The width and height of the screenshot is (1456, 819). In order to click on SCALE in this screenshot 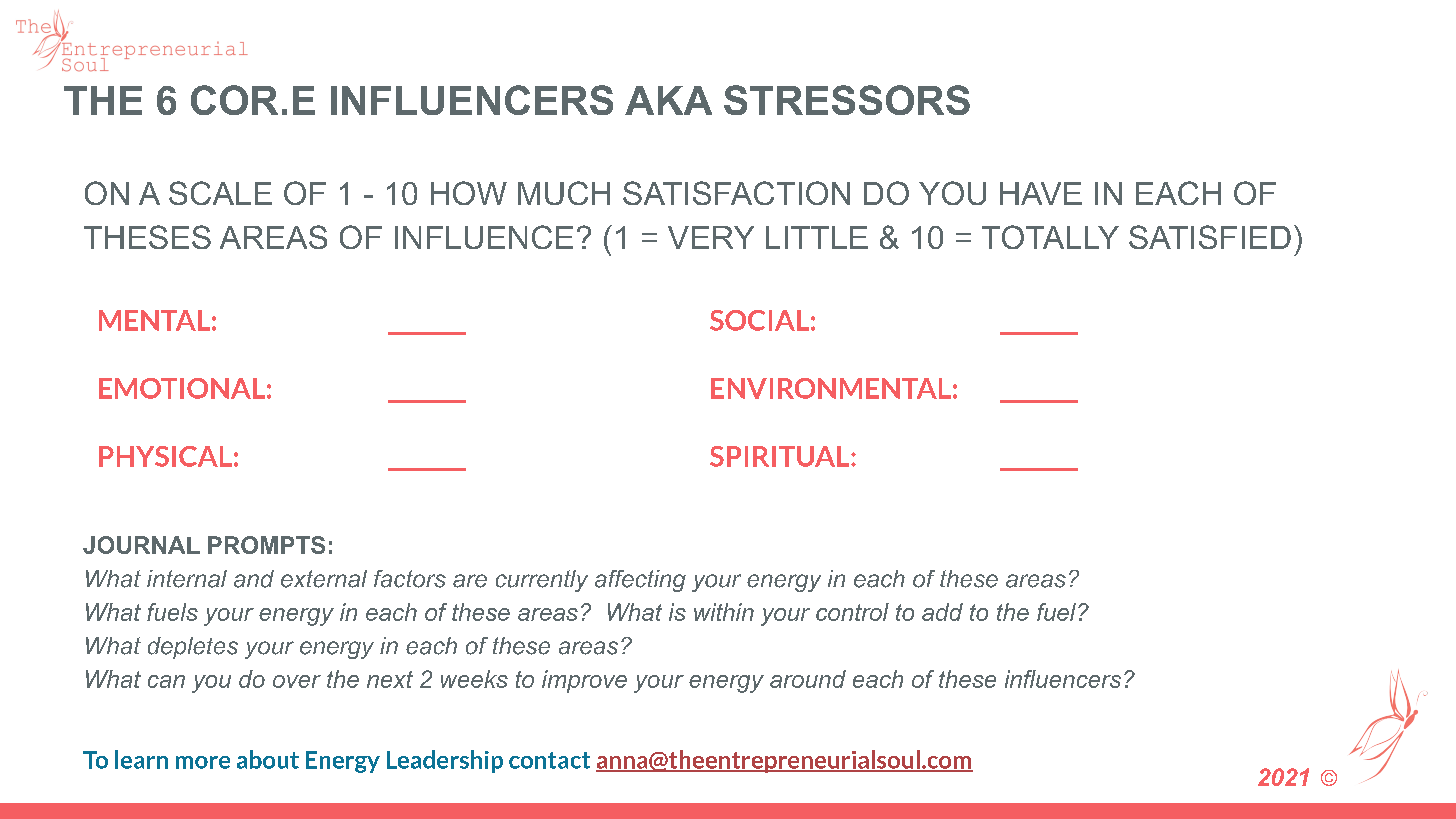, I will do `click(220, 193)`.
